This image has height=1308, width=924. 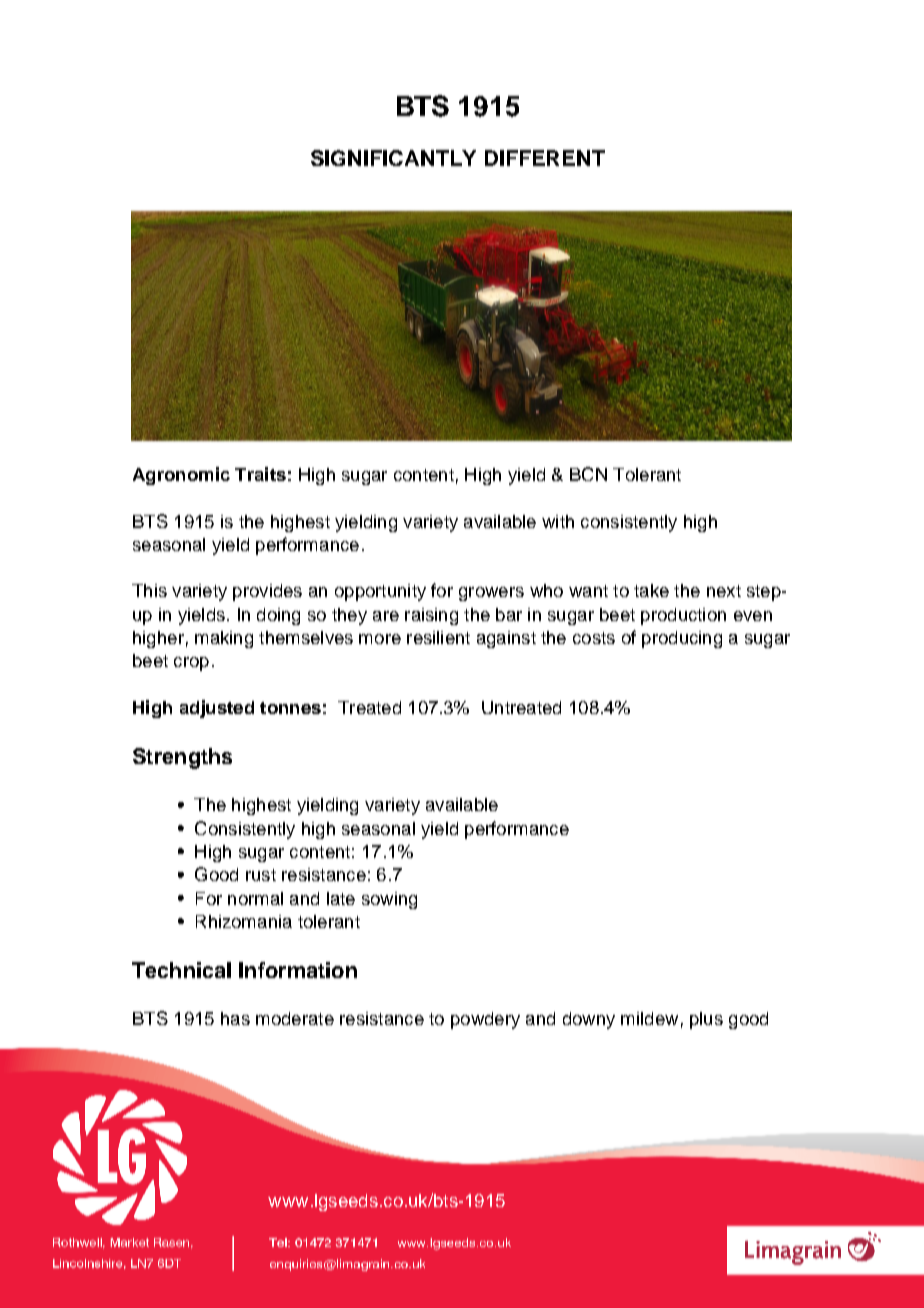 What do you see at coordinates (545, 158) in the image?
I see `DIFFERENT` at bounding box center [545, 158].
